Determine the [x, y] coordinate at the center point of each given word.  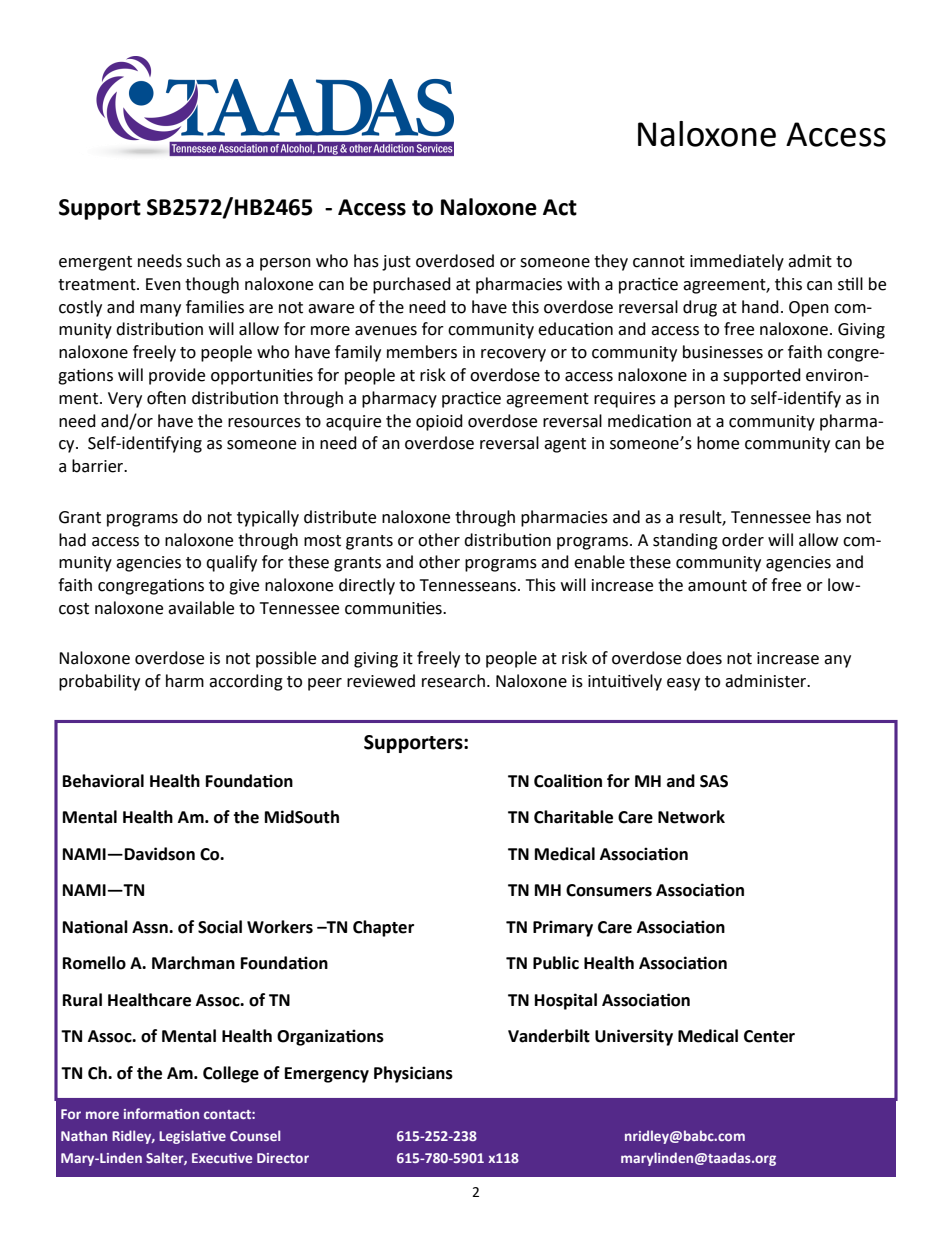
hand [760, 307]
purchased [412, 285]
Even [163, 284]
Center [769, 1036]
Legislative [192, 1137]
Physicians [413, 1074]
